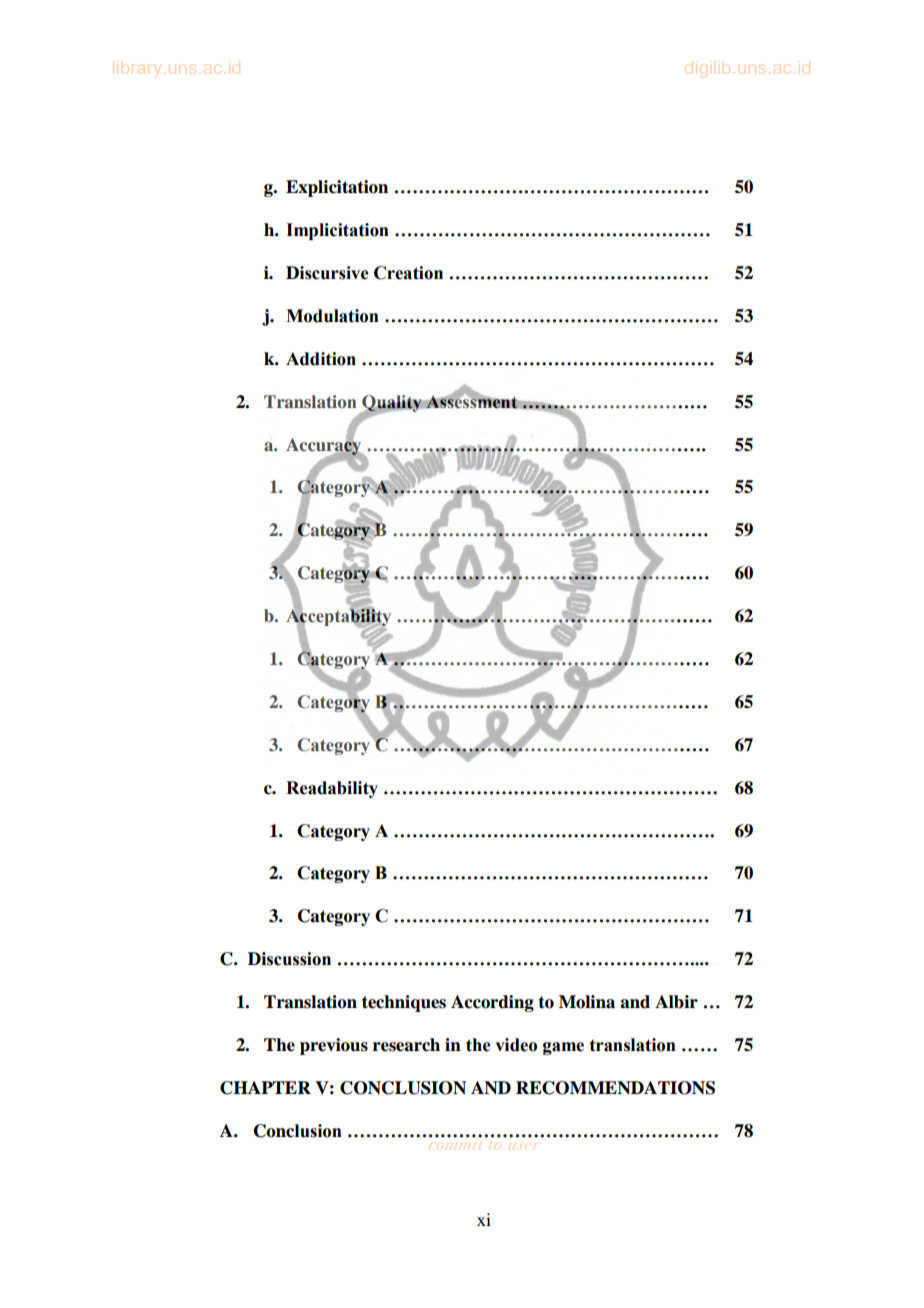  I want to click on techniques, so click(404, 1003).
